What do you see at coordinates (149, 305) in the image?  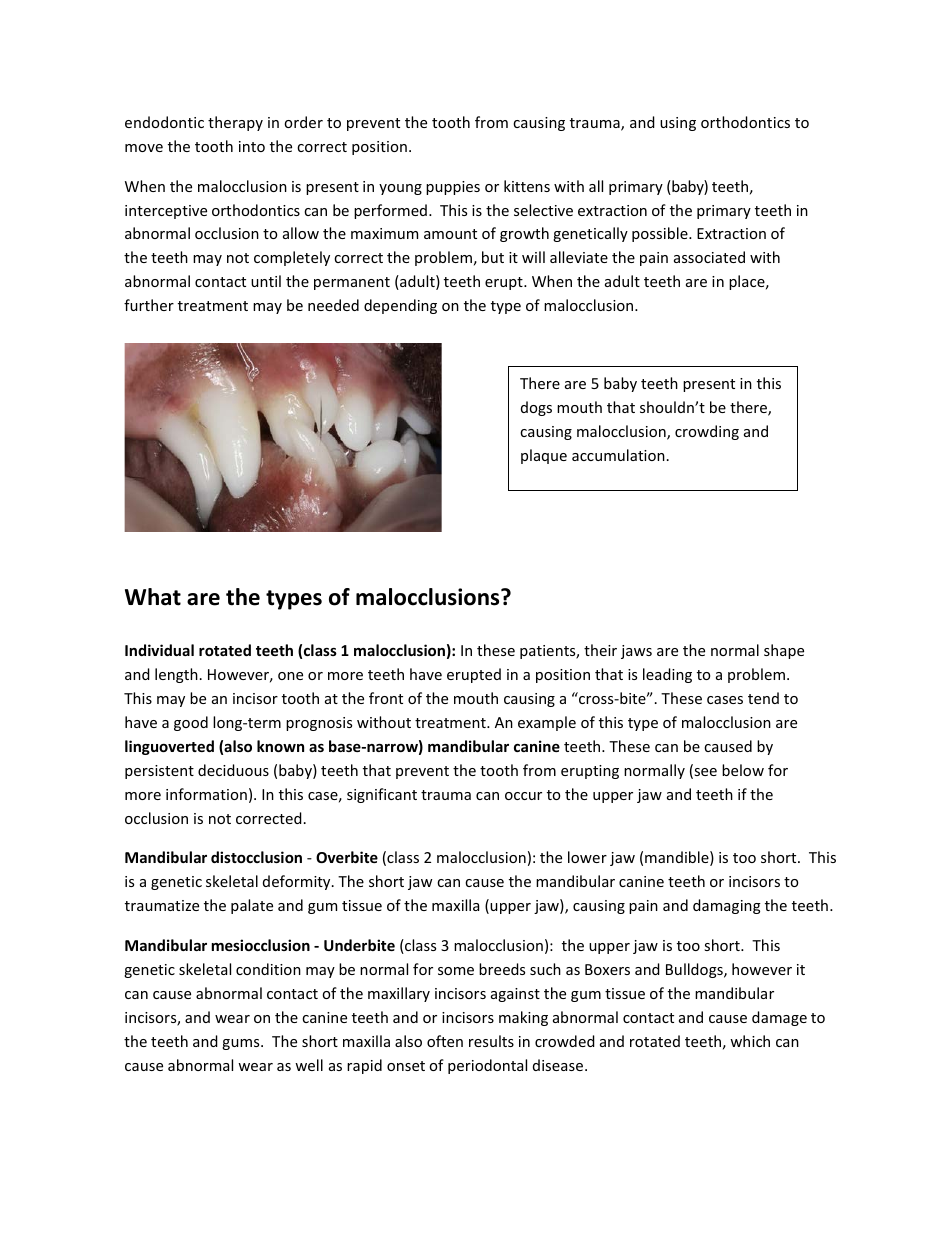 I see `further` at bounding box center [149, 305].
